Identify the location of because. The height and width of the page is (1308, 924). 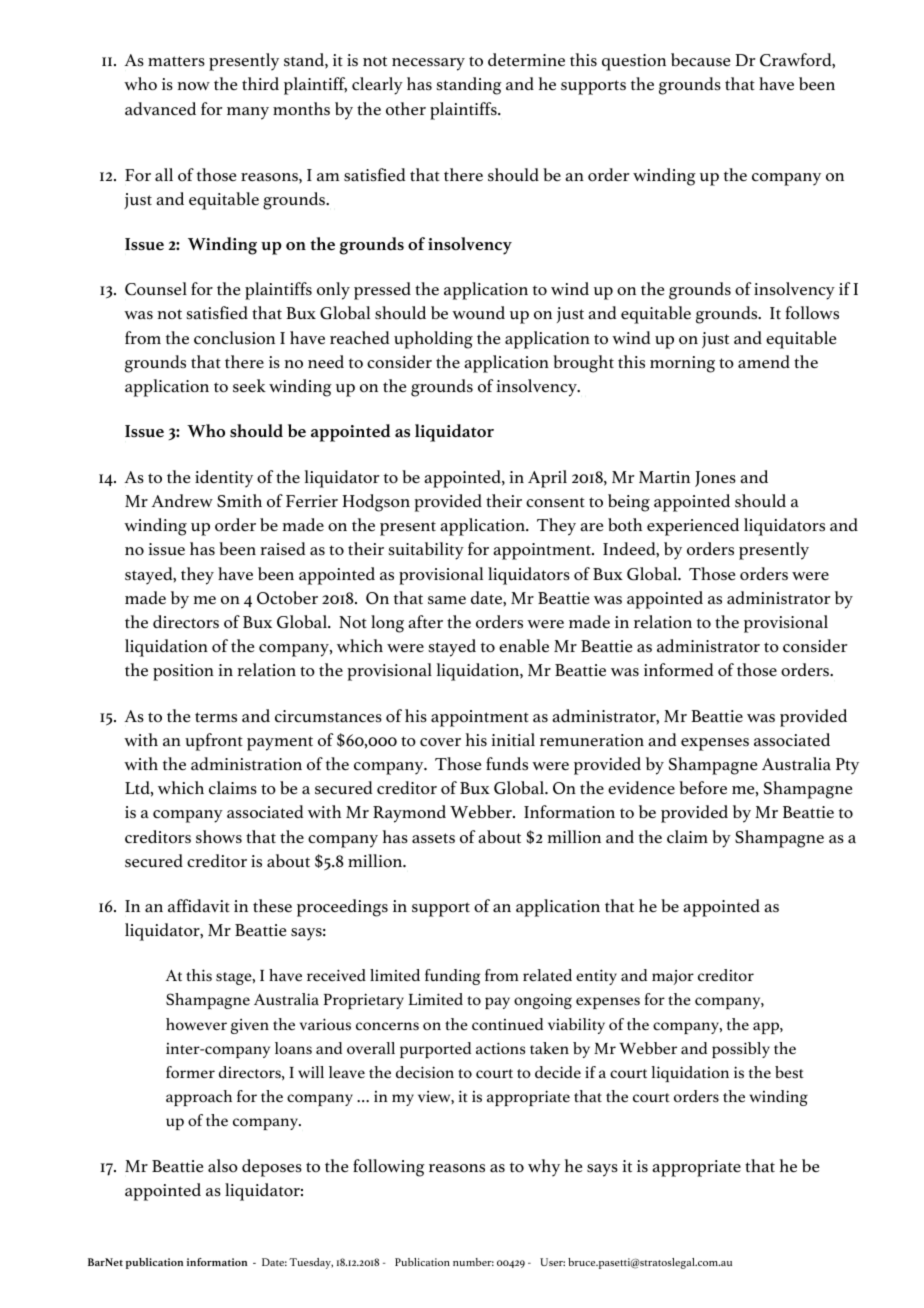
(700, 59).
